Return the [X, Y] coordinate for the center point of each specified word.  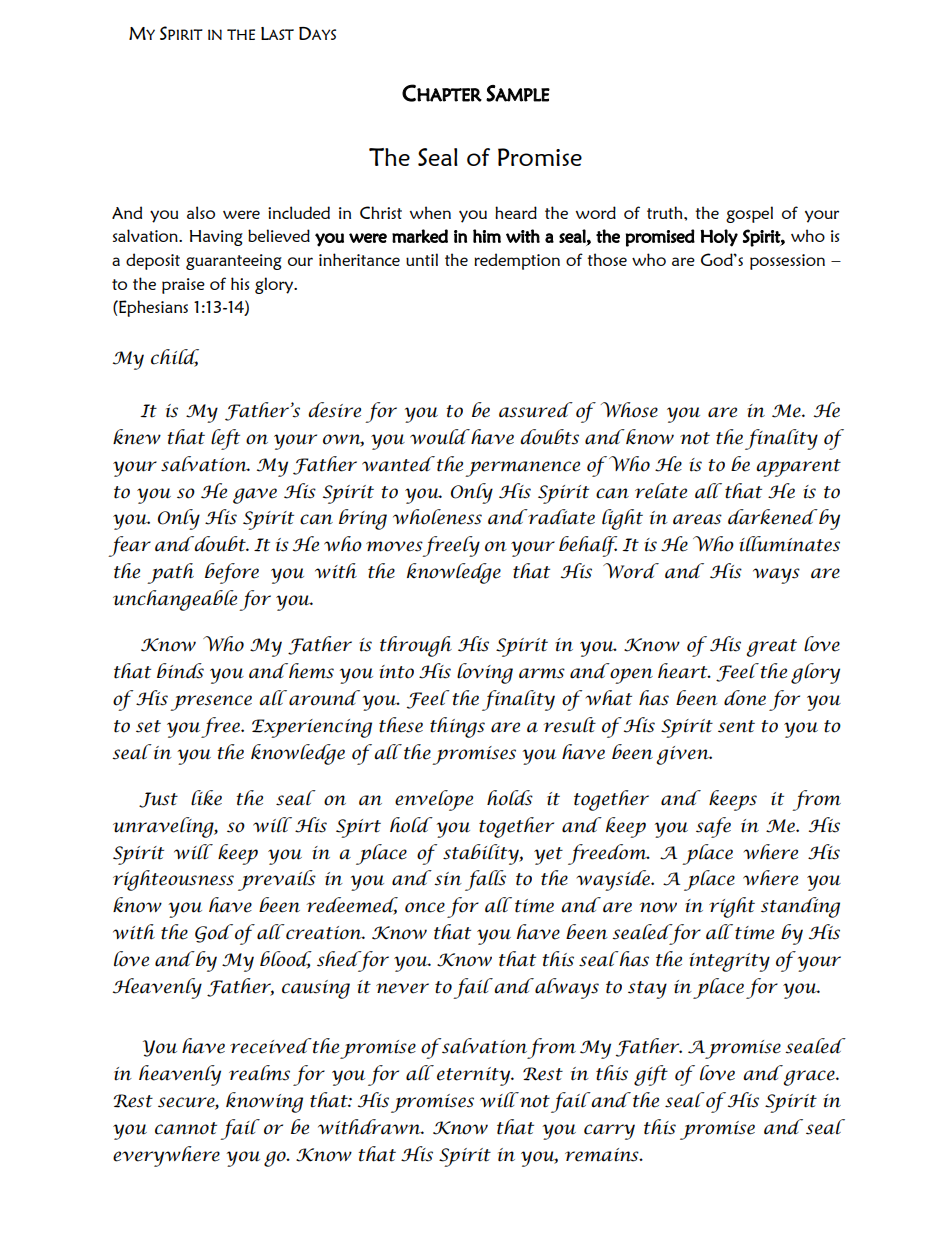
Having [216, 238]
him [487, 236]
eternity [475, 1076]
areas [697, 519]
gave [255, 496]
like [206, 798]
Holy [719, 238]
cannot [186, 1128]
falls [485, 880]
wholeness [437, 517]
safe [713, 827]
